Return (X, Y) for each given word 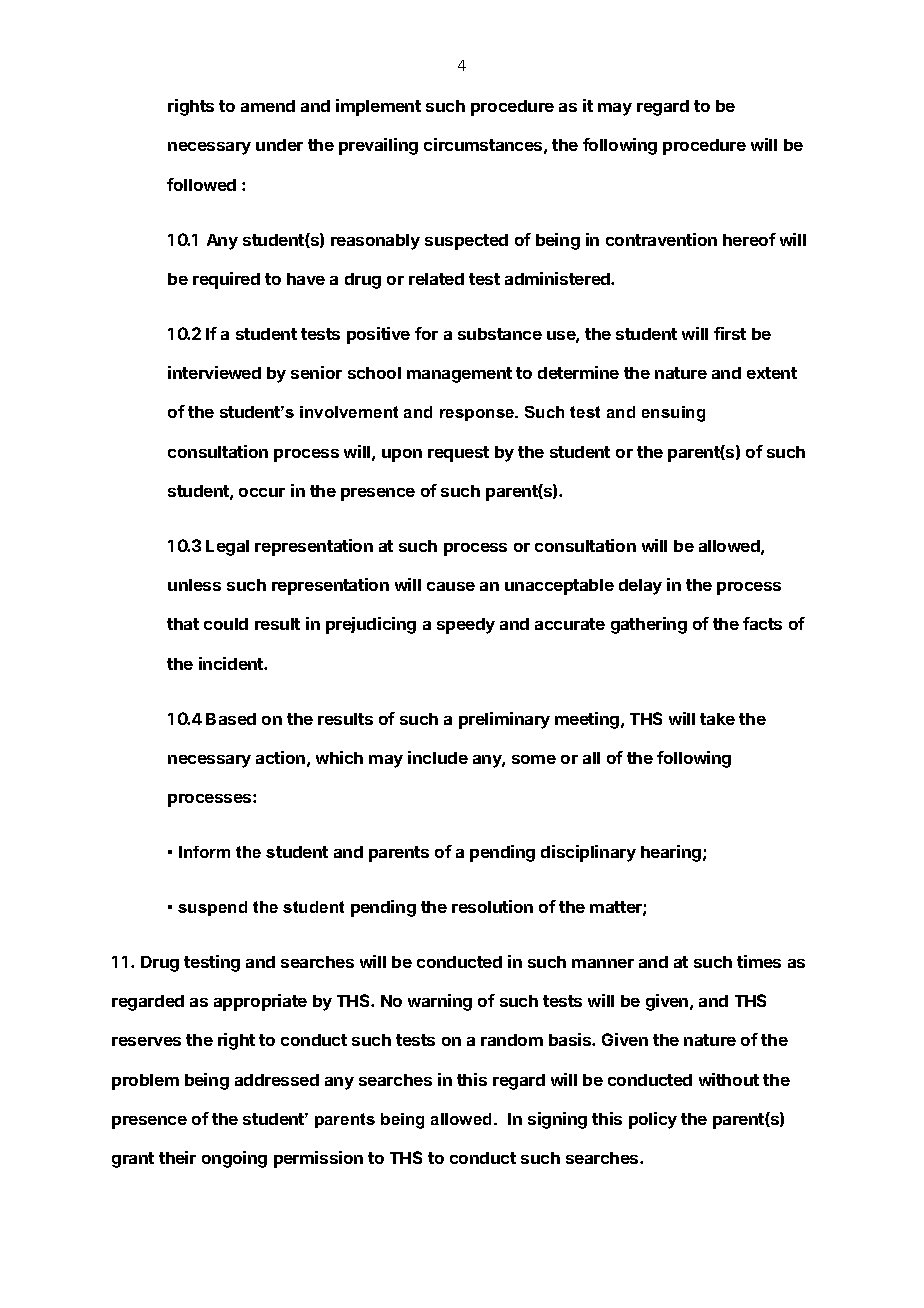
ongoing (234, 1159)
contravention (661, 239)
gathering (649, 625)
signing (557, 1120)
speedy (466, 626)
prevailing (378, 146)
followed (201, 184)
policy (653, 1120)
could (226, 624)
